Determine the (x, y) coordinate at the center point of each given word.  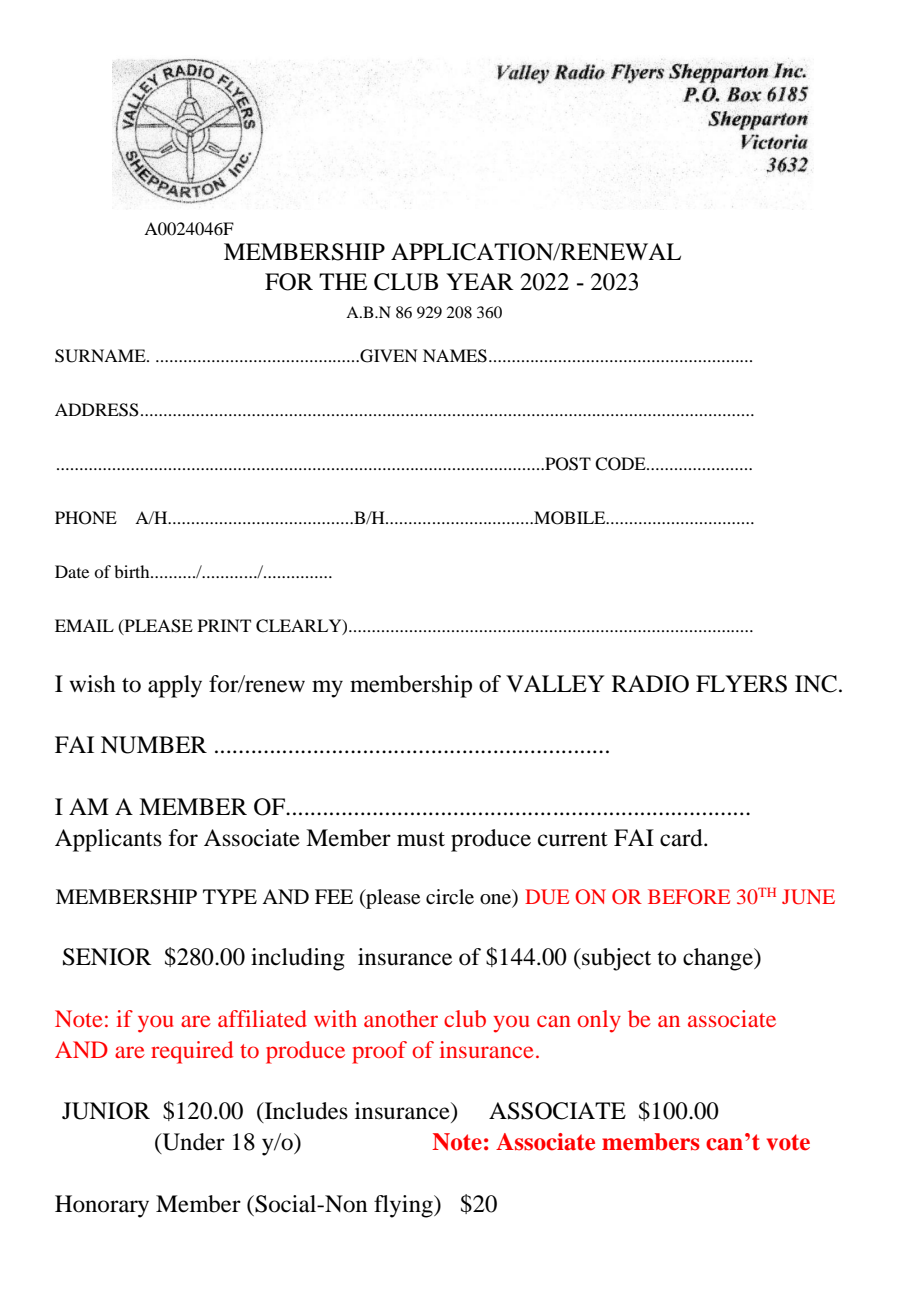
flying (404, 1206)
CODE (621, 464)
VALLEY (555, 683)
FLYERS (741, 684)
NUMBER (154, 745)
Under (192, 1143)
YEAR (480, 281)
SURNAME (101, 356)
